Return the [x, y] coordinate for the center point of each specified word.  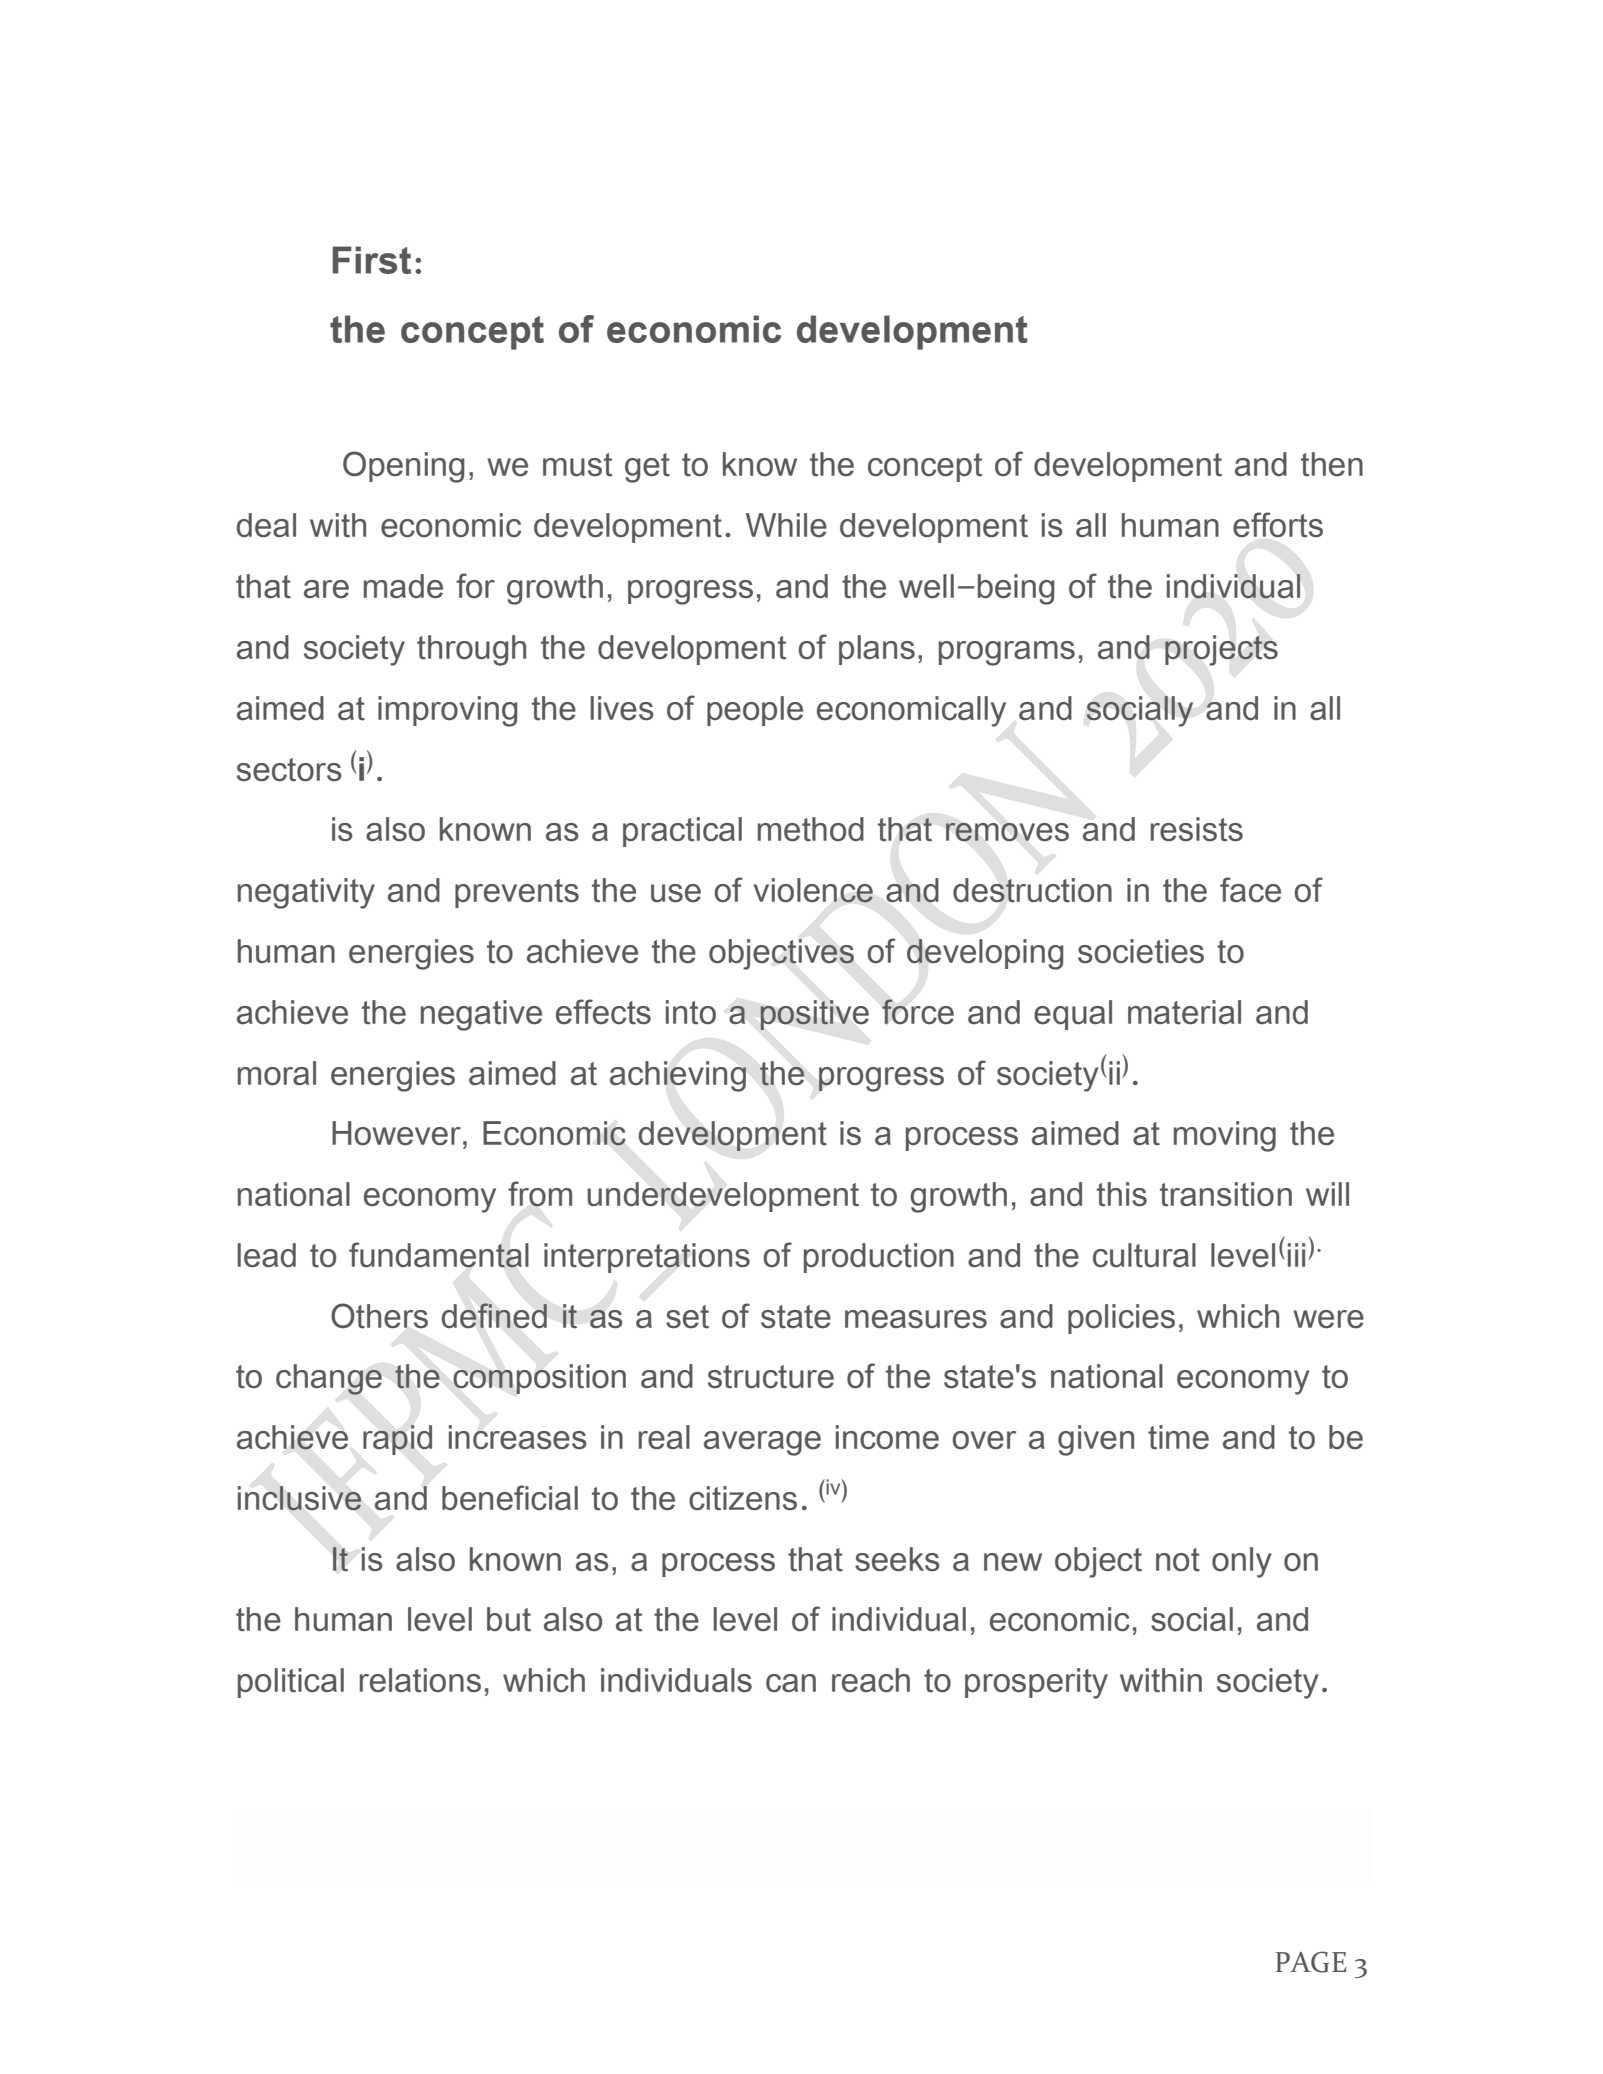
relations [420, 1680]
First [371, 260]
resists [1197, 829]
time [1178, 1437]
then [1332, 464]
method [811, 829]
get [647, 468]
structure [771, 1377]
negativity [306, 893]
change [329, 1379]
